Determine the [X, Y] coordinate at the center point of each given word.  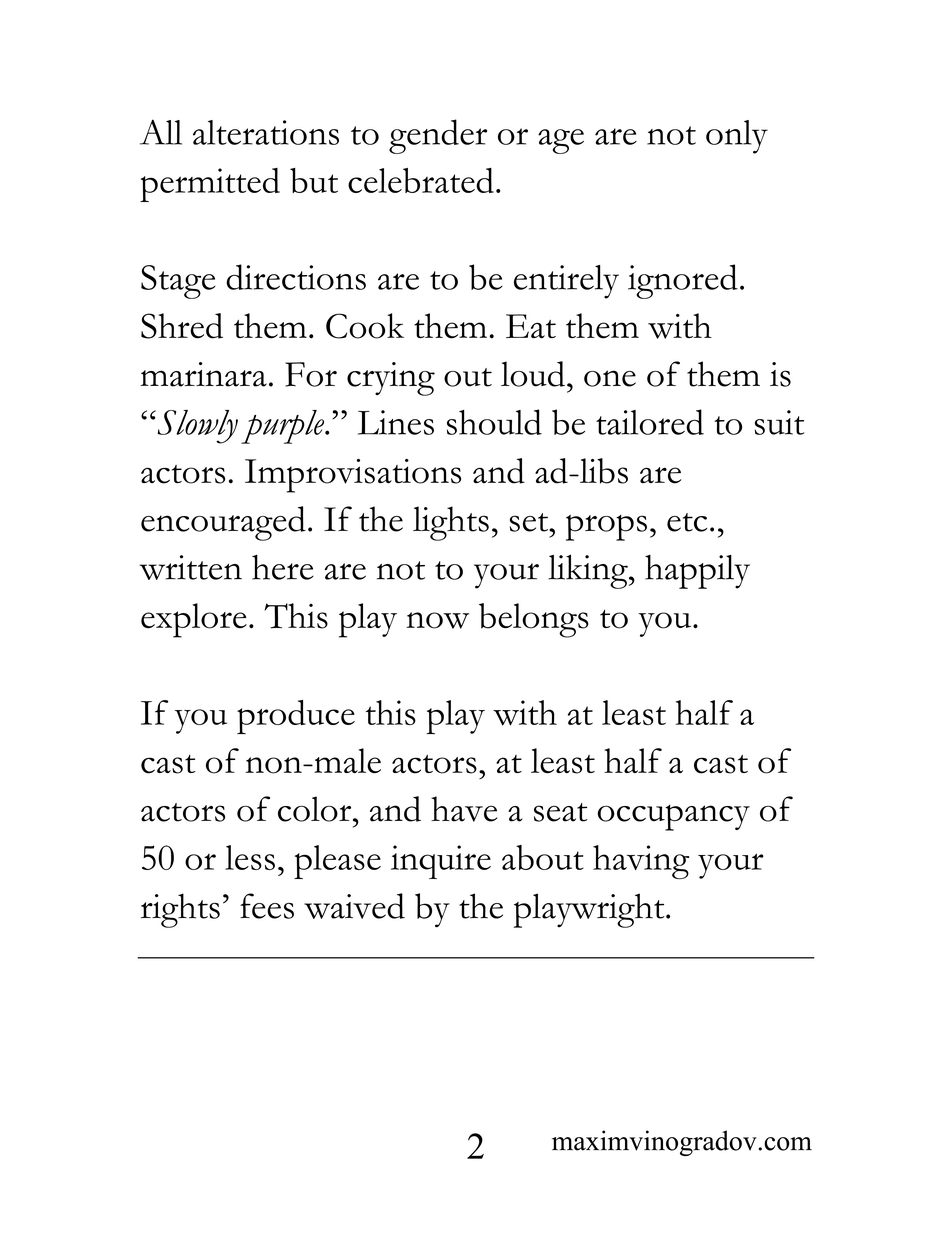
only [737, 137]
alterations [266, 132]
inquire [441, 862]
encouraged [223, 523]
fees [267, 906]
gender [438, 136]
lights [451, 523]
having [641, 862]
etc [687, 522]
